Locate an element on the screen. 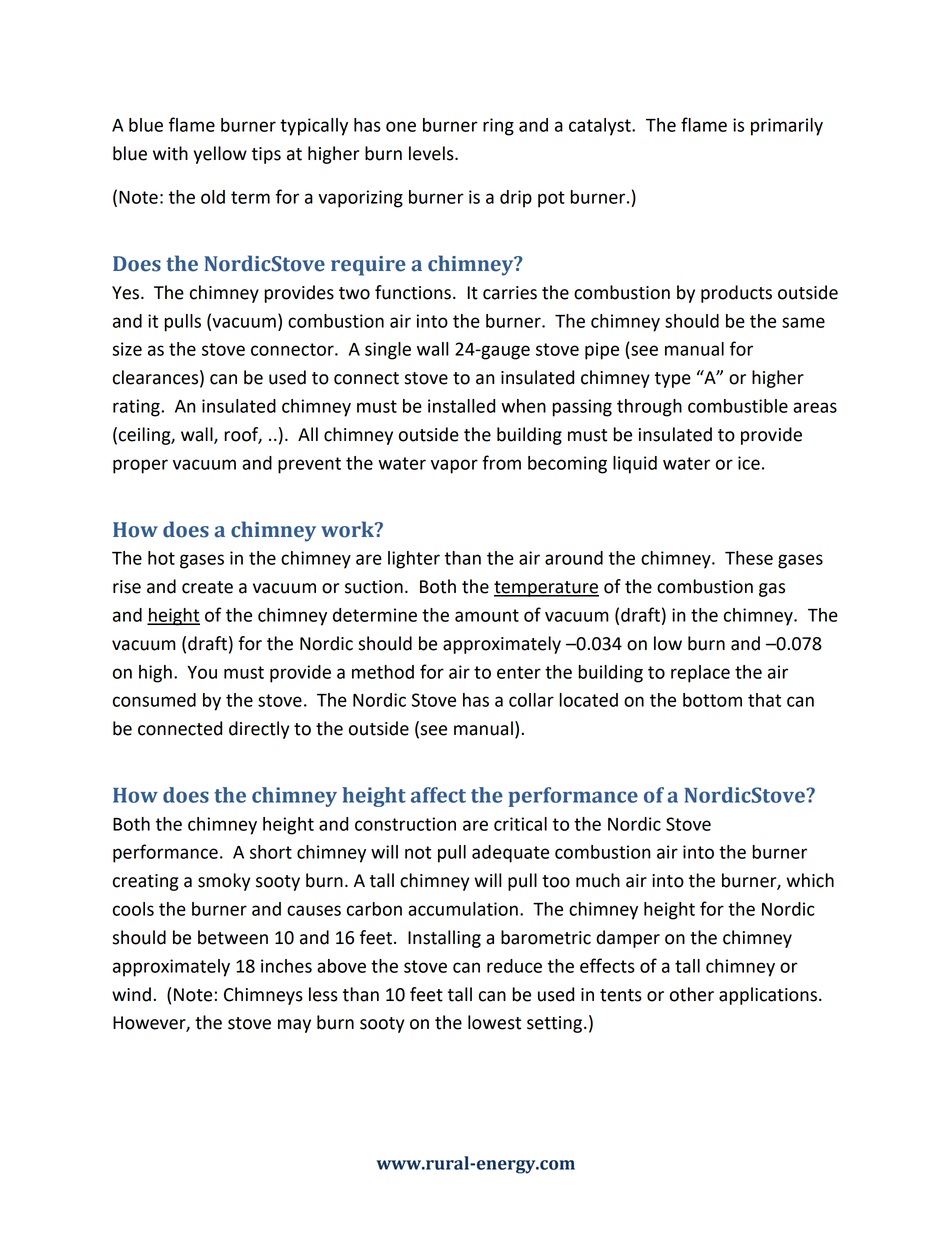 This screenshot has width=952, height=1233. amount is located at coordinates (487, 615).
